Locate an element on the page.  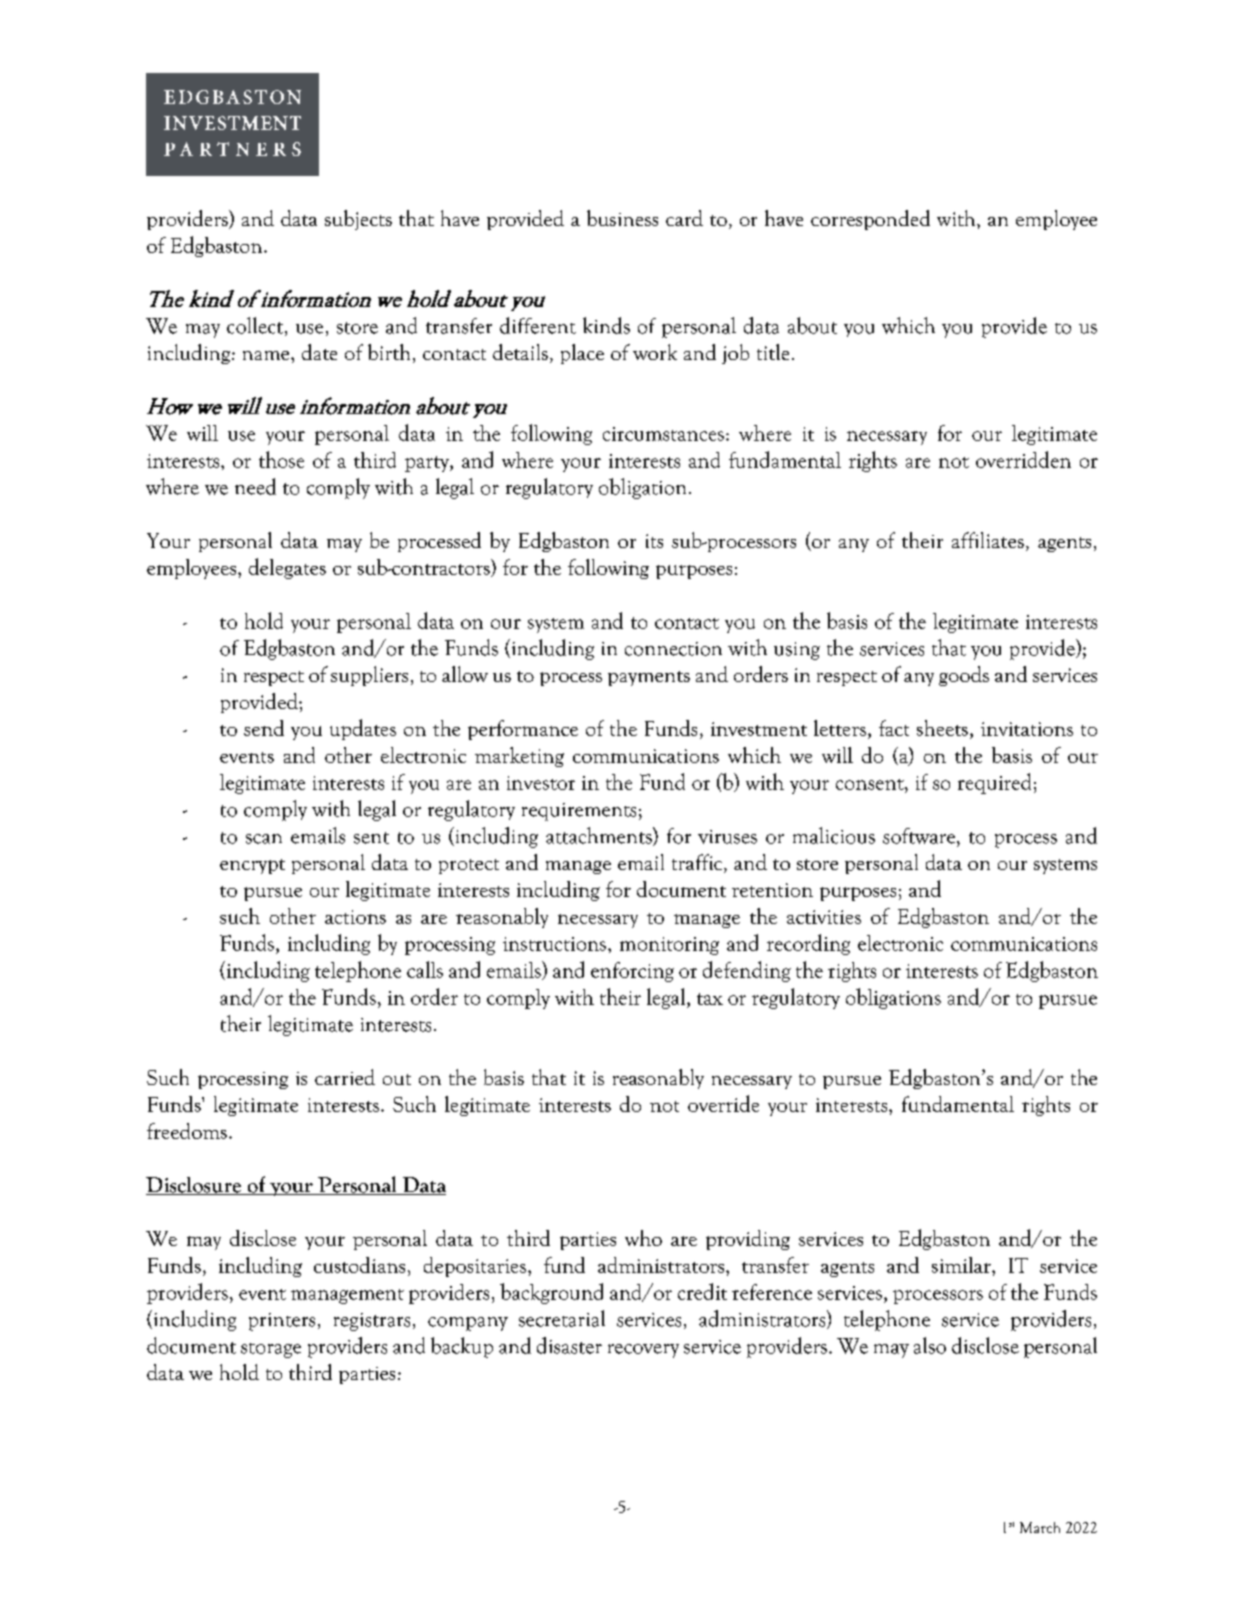
corresponded is located at coordinates (870, 220).
